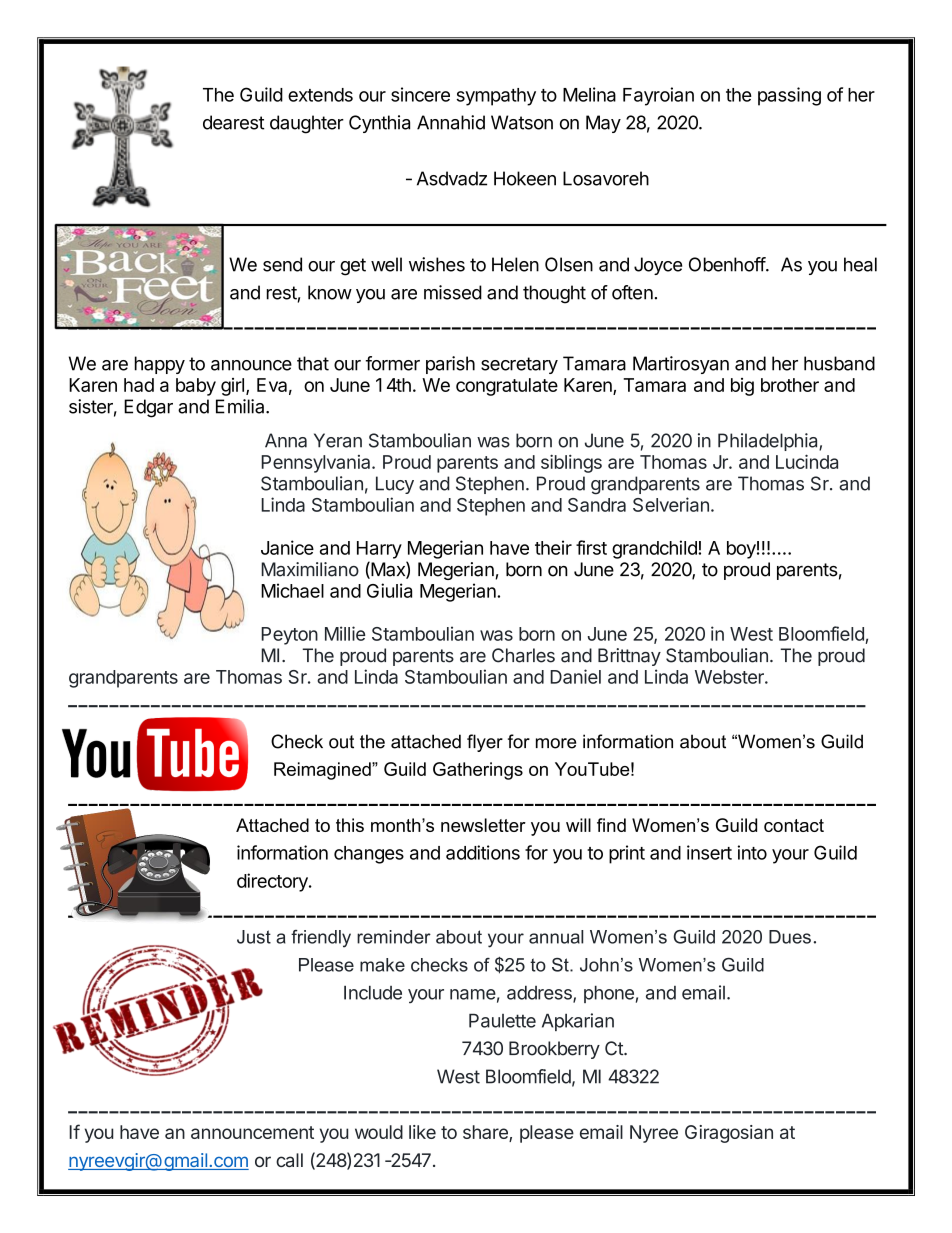 The height and width of the image is (1233, 952). I want to click on call, so click(289, 1160).
